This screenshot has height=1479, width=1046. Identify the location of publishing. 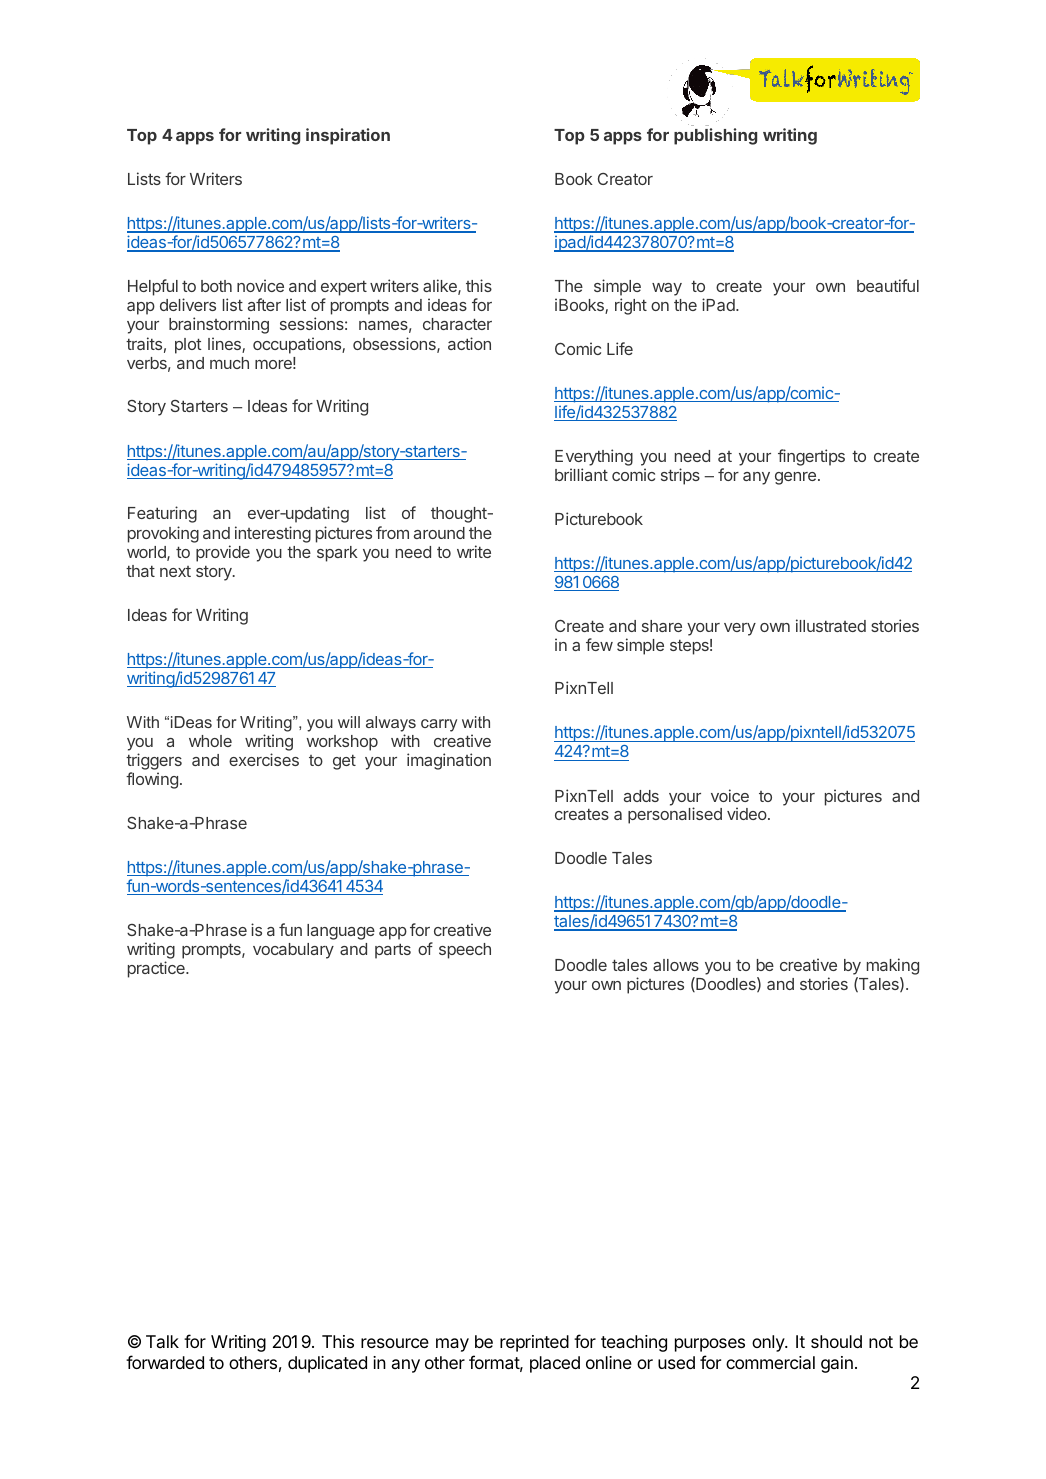
(715, 136).
